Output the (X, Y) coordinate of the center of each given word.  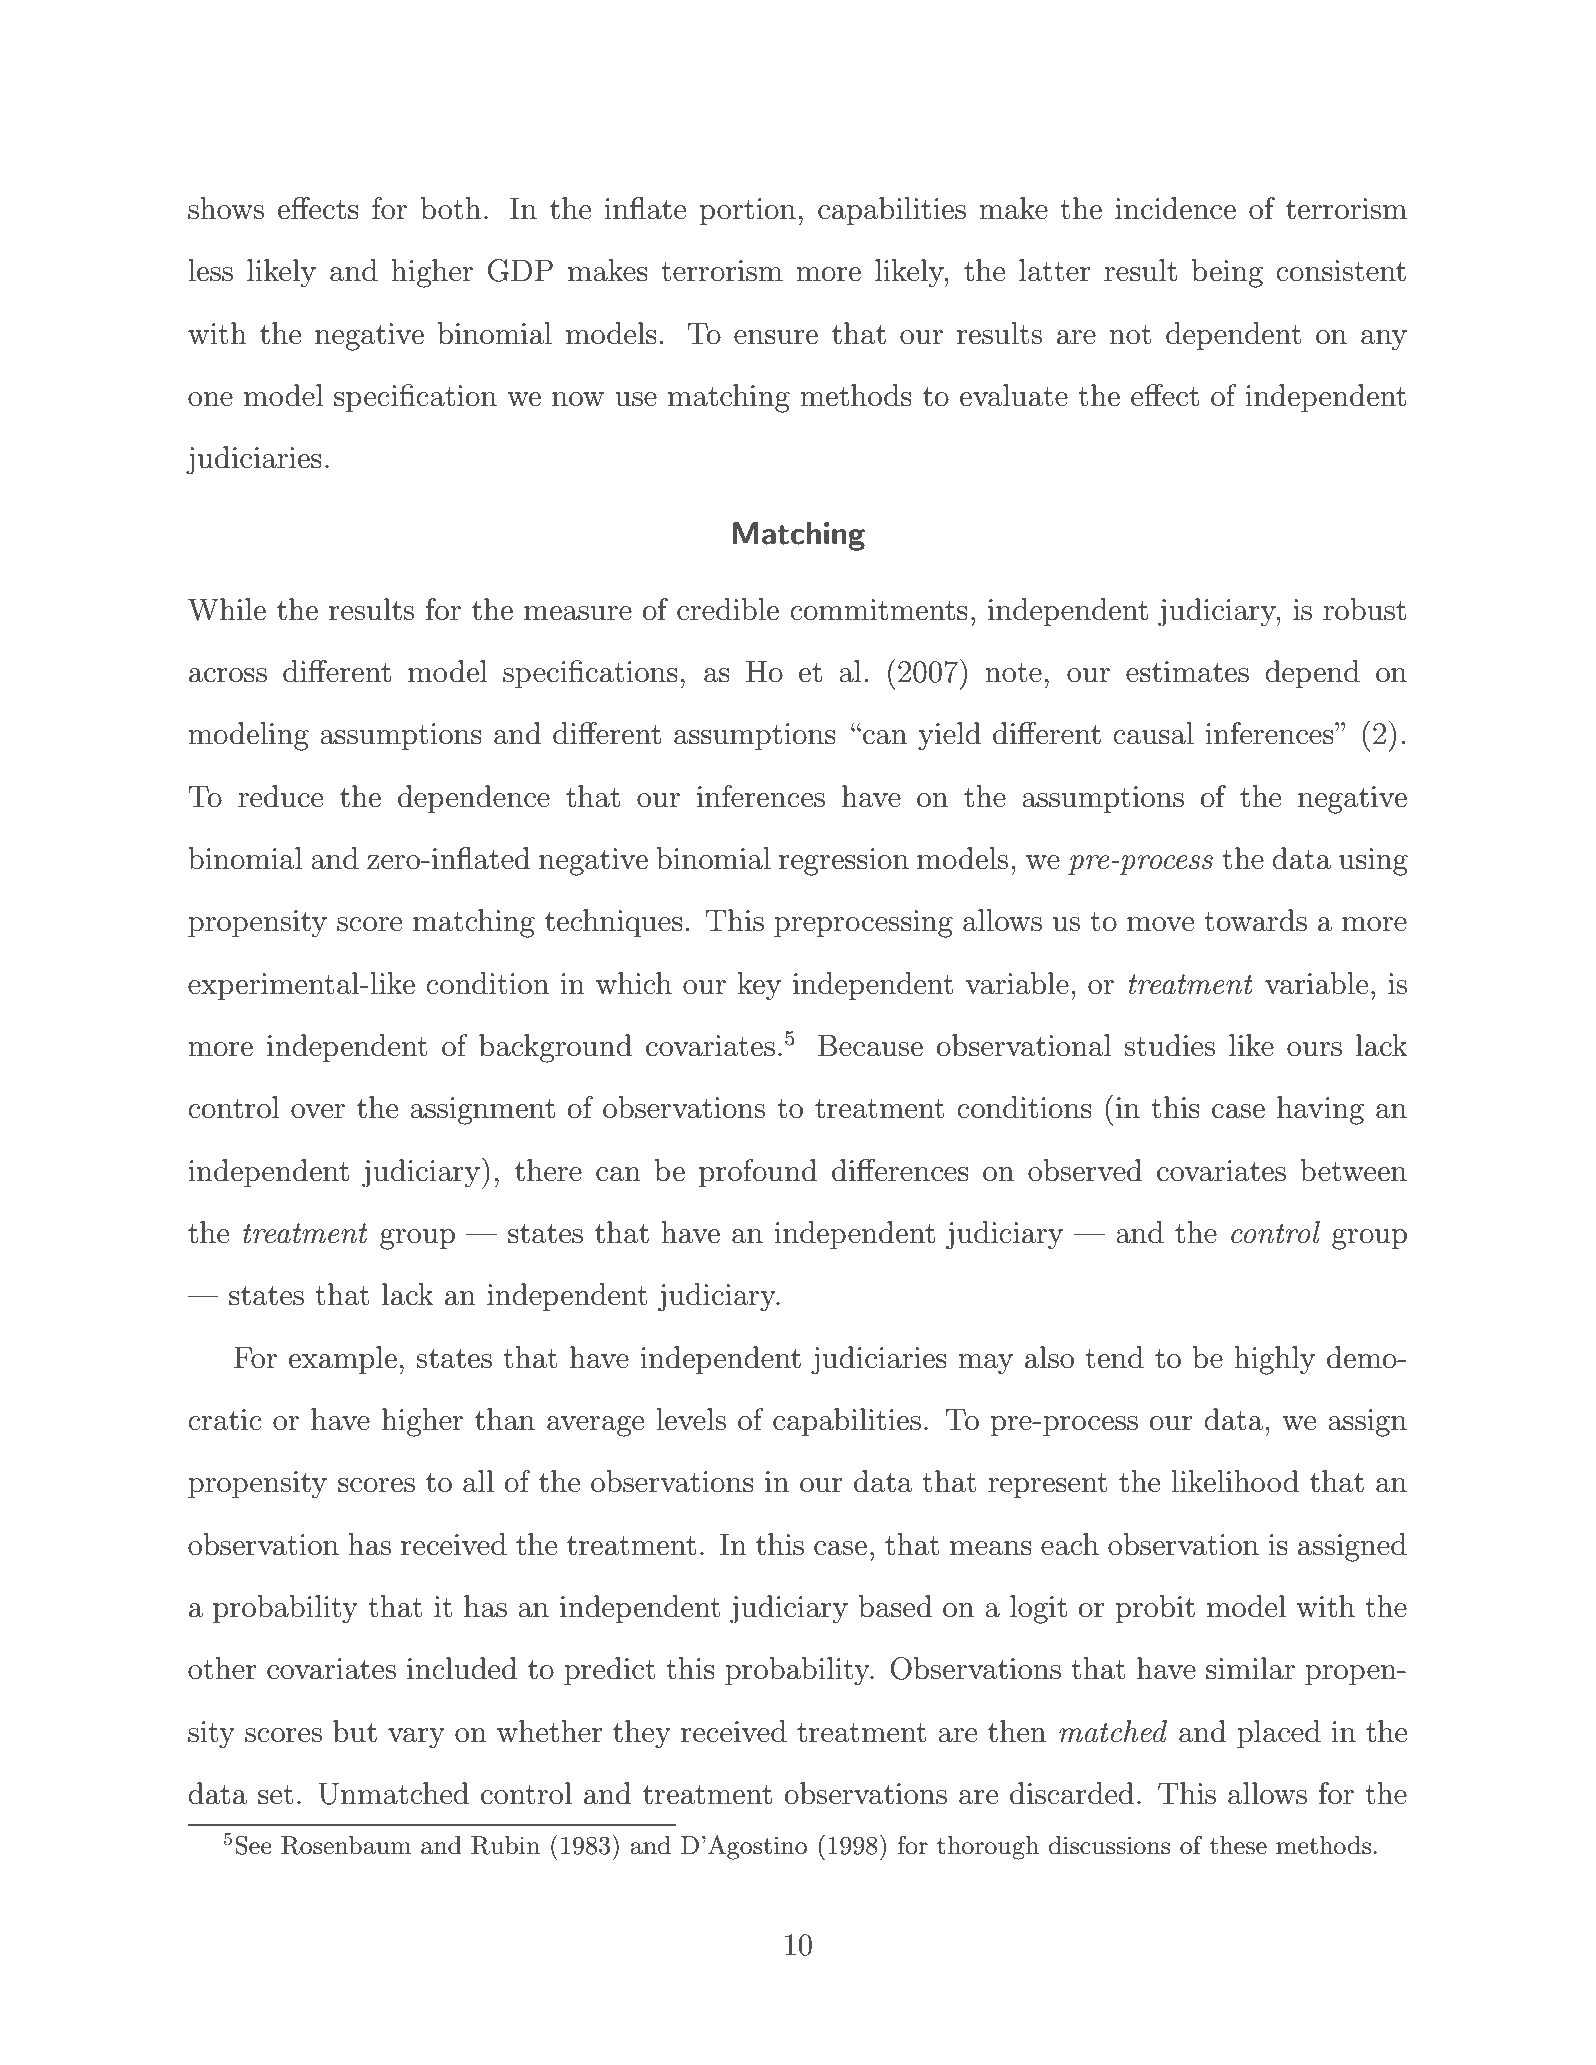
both (451, 208)
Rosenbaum (346, 1845)
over (318, 1111)
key (759, 986)
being (1227, 273)
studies (1170, 1045)
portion (747, 211)
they (642, 1734)
